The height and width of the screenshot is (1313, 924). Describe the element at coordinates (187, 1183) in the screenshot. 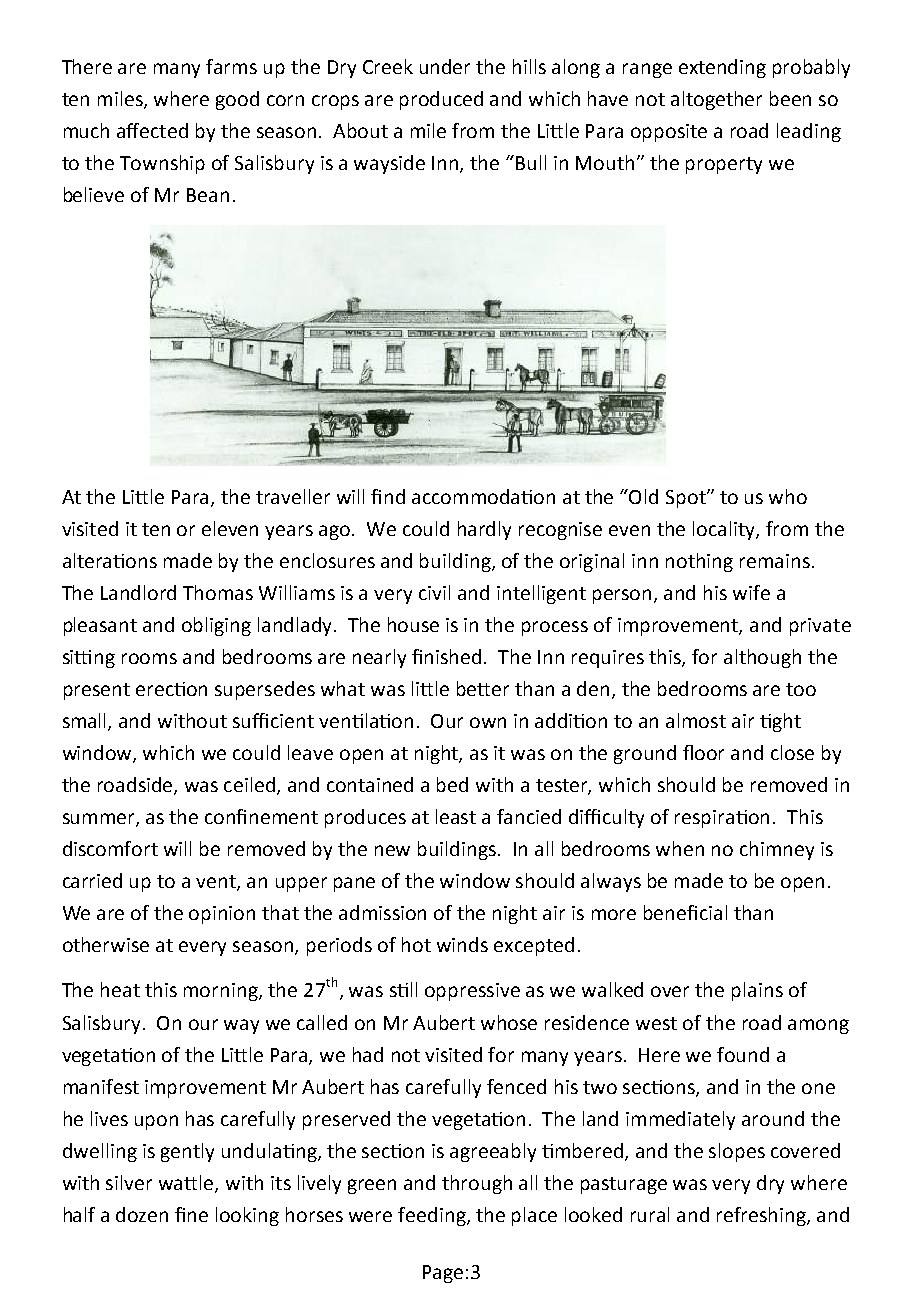

I see `wattle` at that location.
